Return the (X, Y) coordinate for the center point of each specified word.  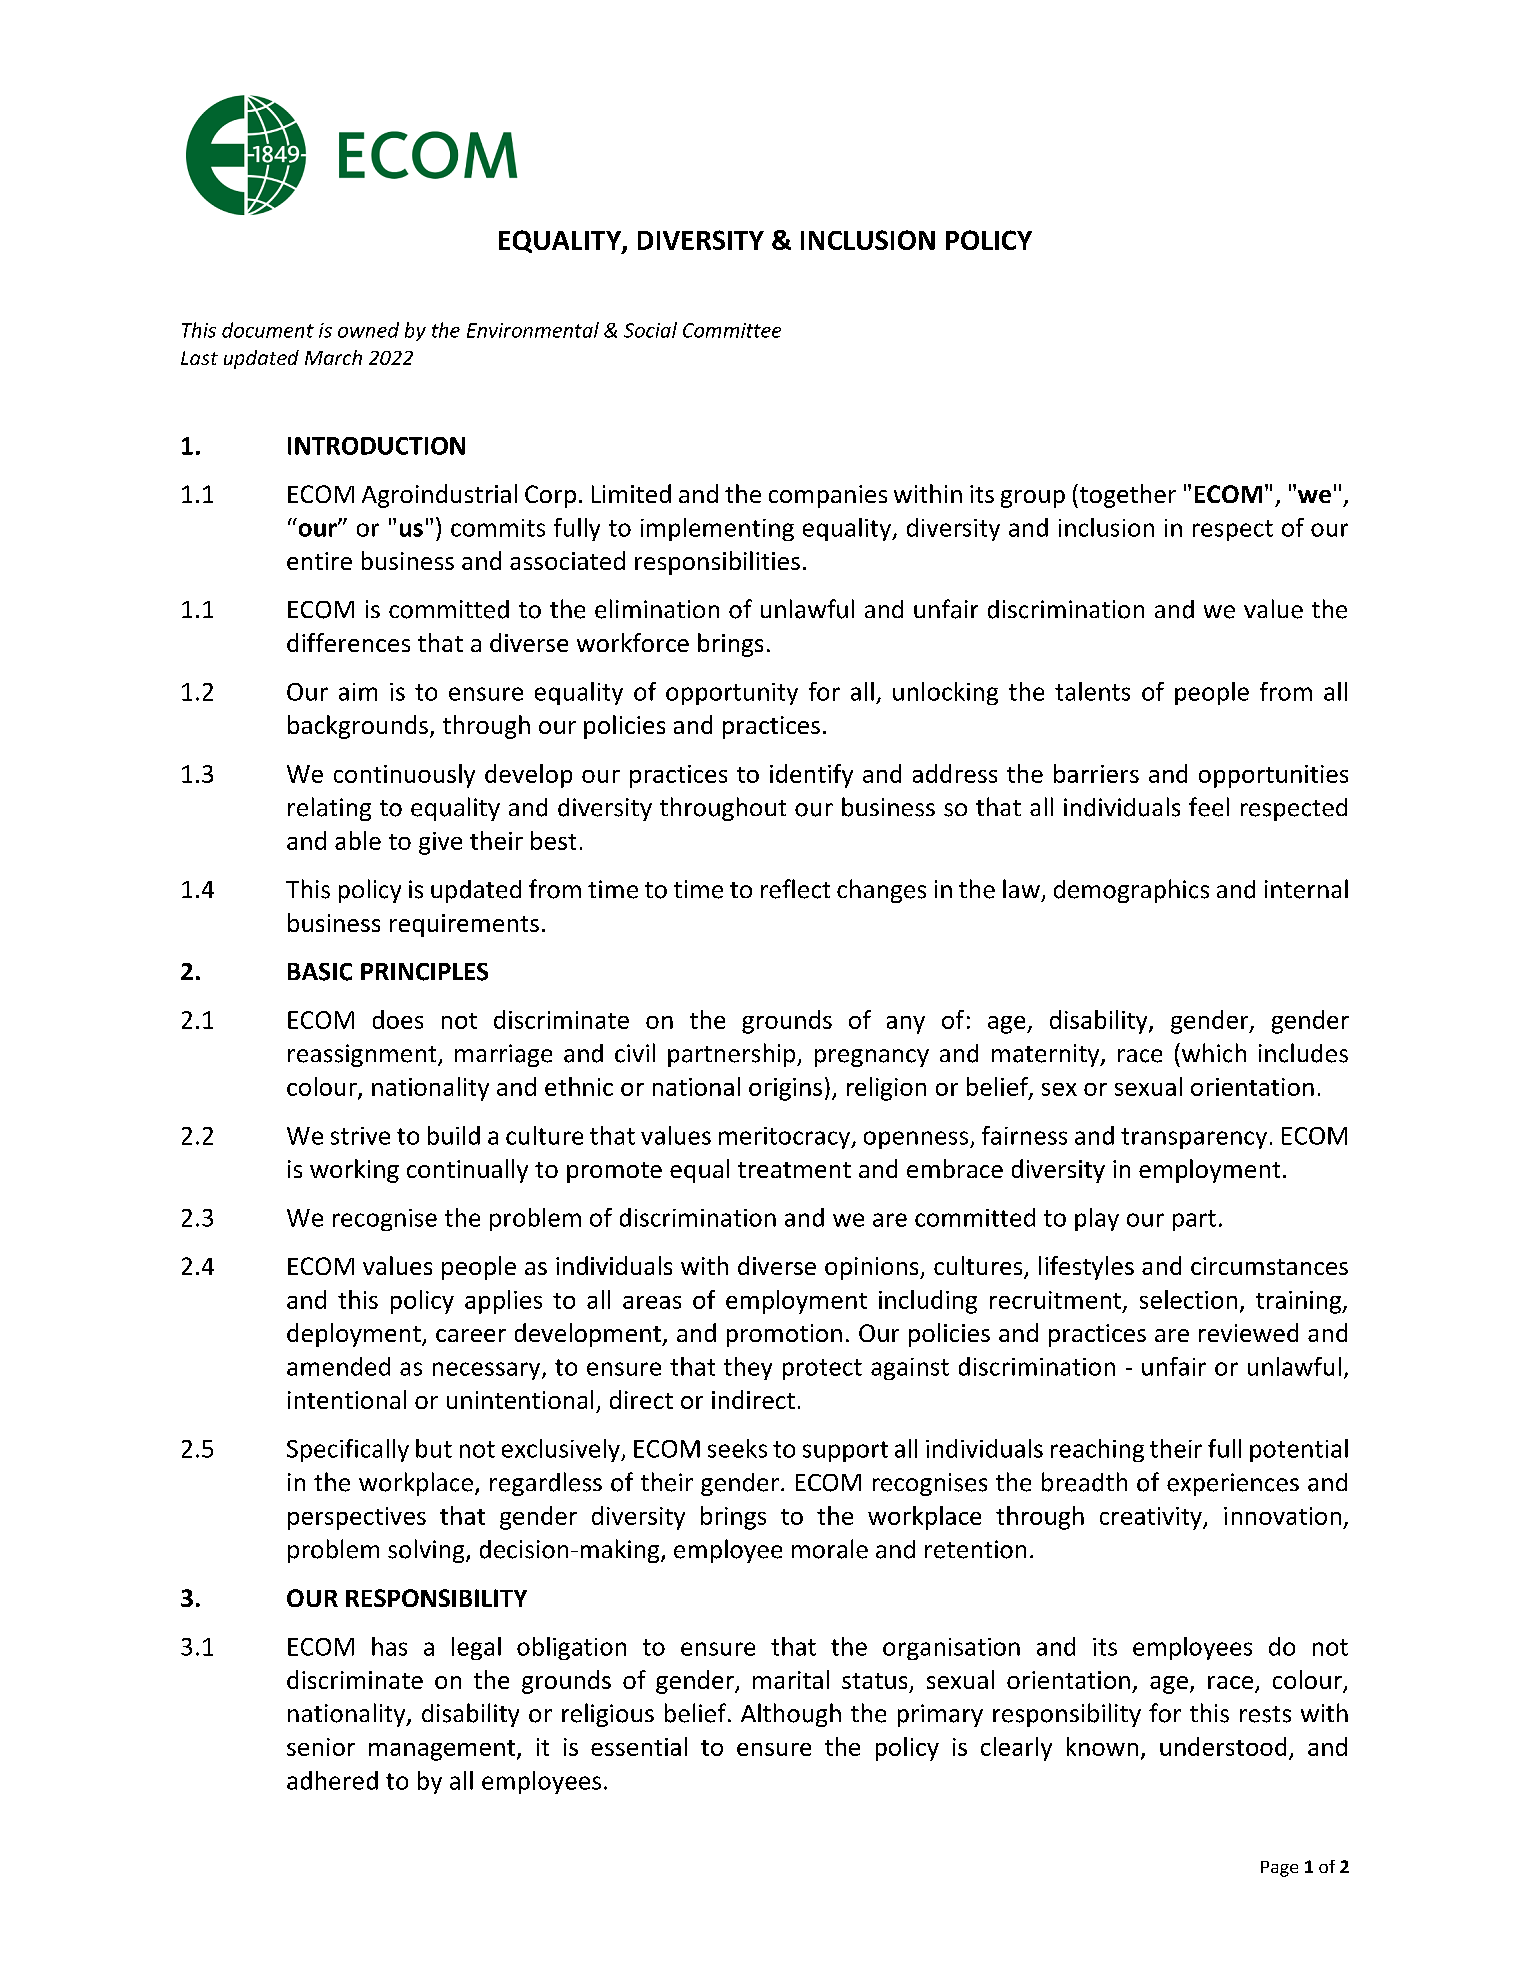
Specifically (348, 1450)
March (333, 357)
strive (360, 1136)
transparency (1194, 1138)
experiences (1233, 1484)
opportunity (732, 694)
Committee (732, 330)
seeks (737, 1448)
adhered (332, 1780)
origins (785, 1089)
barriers (1096, 773)
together (1126, 496)
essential (639, 1746)
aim (358, 692)
